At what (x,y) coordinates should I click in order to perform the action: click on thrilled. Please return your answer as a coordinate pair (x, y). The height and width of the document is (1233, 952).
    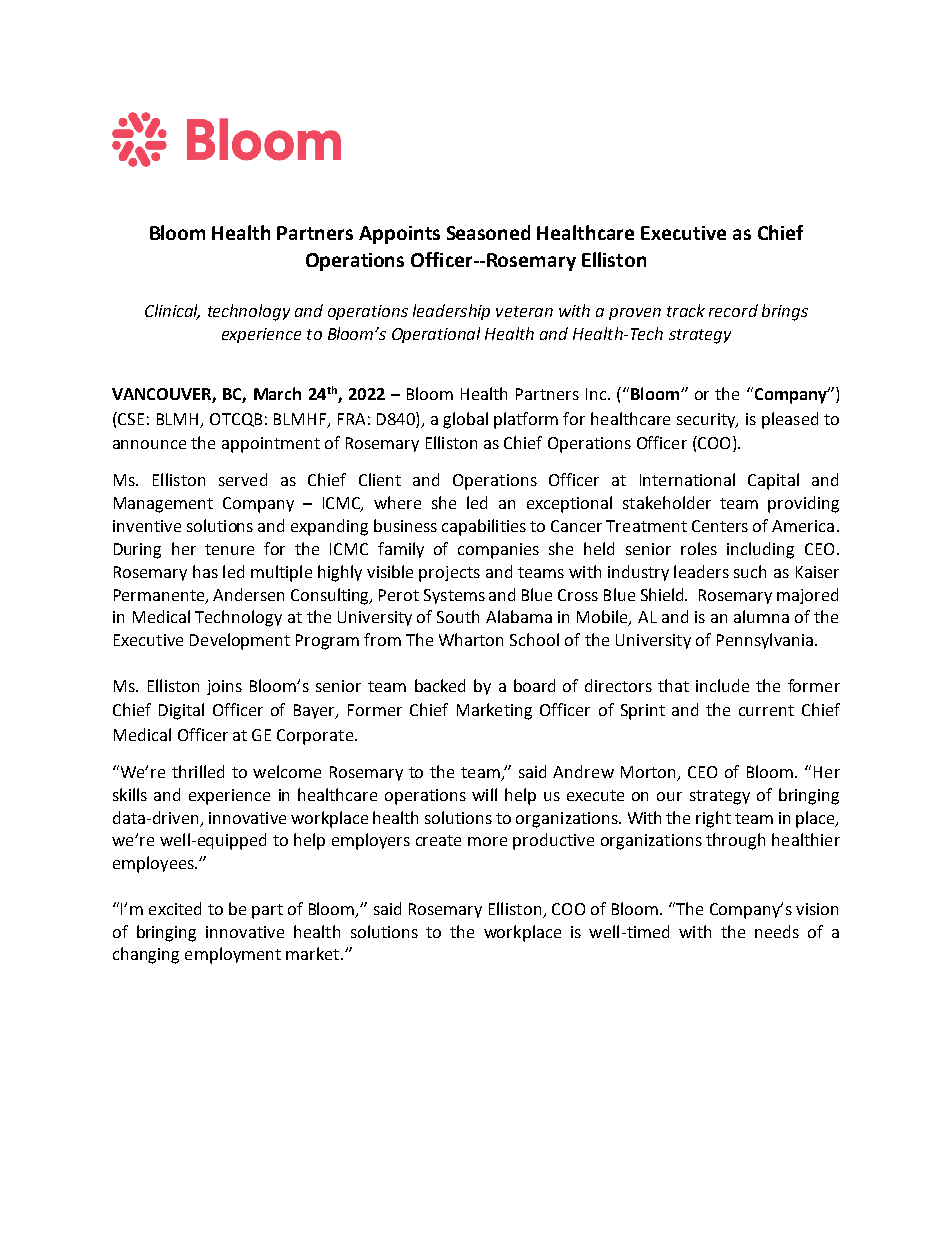
    Looking at the image, I should click on (198, 771).
